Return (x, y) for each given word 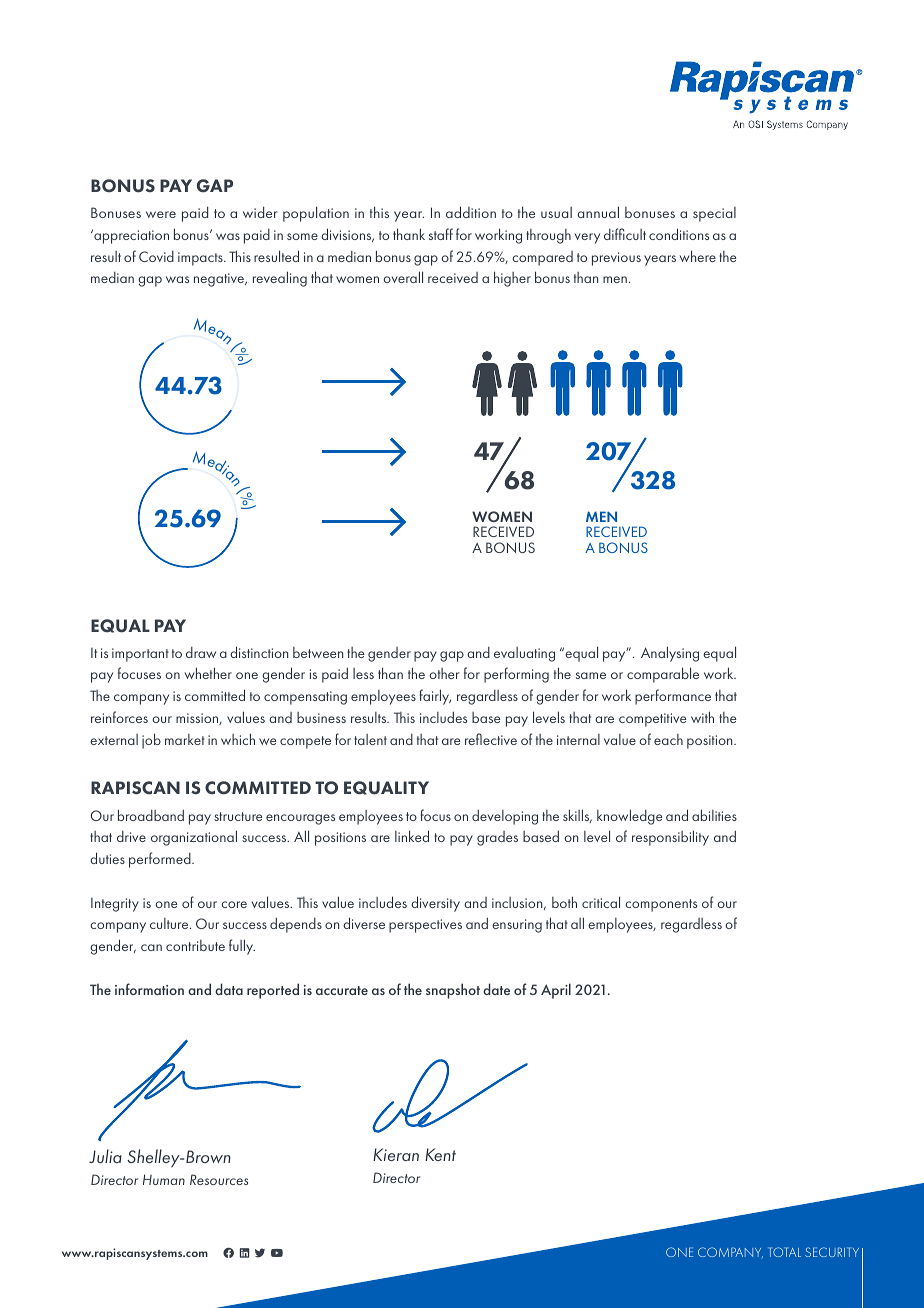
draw (201, 652)
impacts (201, 259)
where (698, 256)
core (234, 904)
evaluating (524, 654)
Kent (440, 1154)
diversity (435, 904)
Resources (219, 1179)
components (661, 905)
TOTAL (784, 1252)
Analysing (670, 654)
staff (441, 234)
